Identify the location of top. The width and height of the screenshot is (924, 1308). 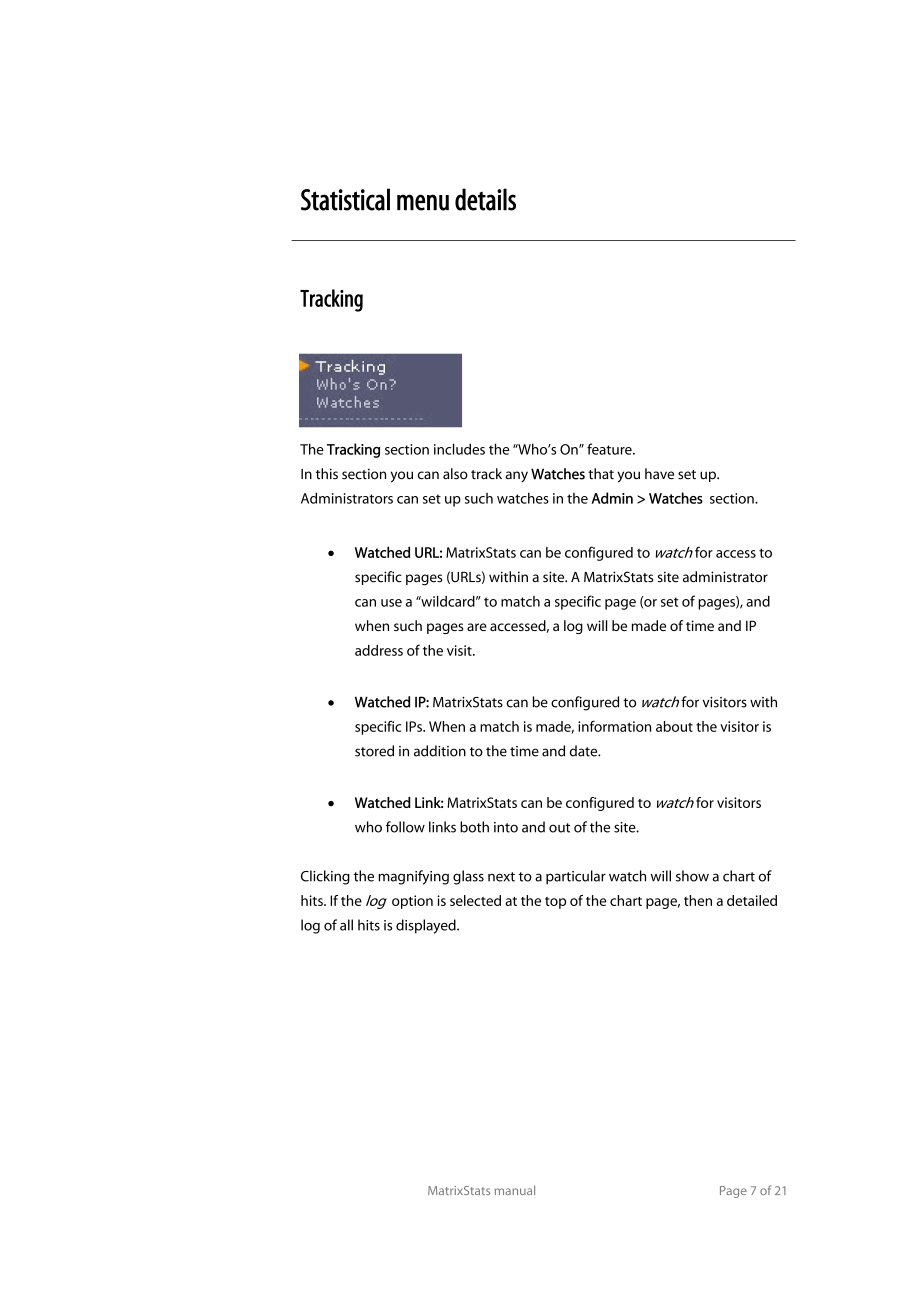
(555, 903).
